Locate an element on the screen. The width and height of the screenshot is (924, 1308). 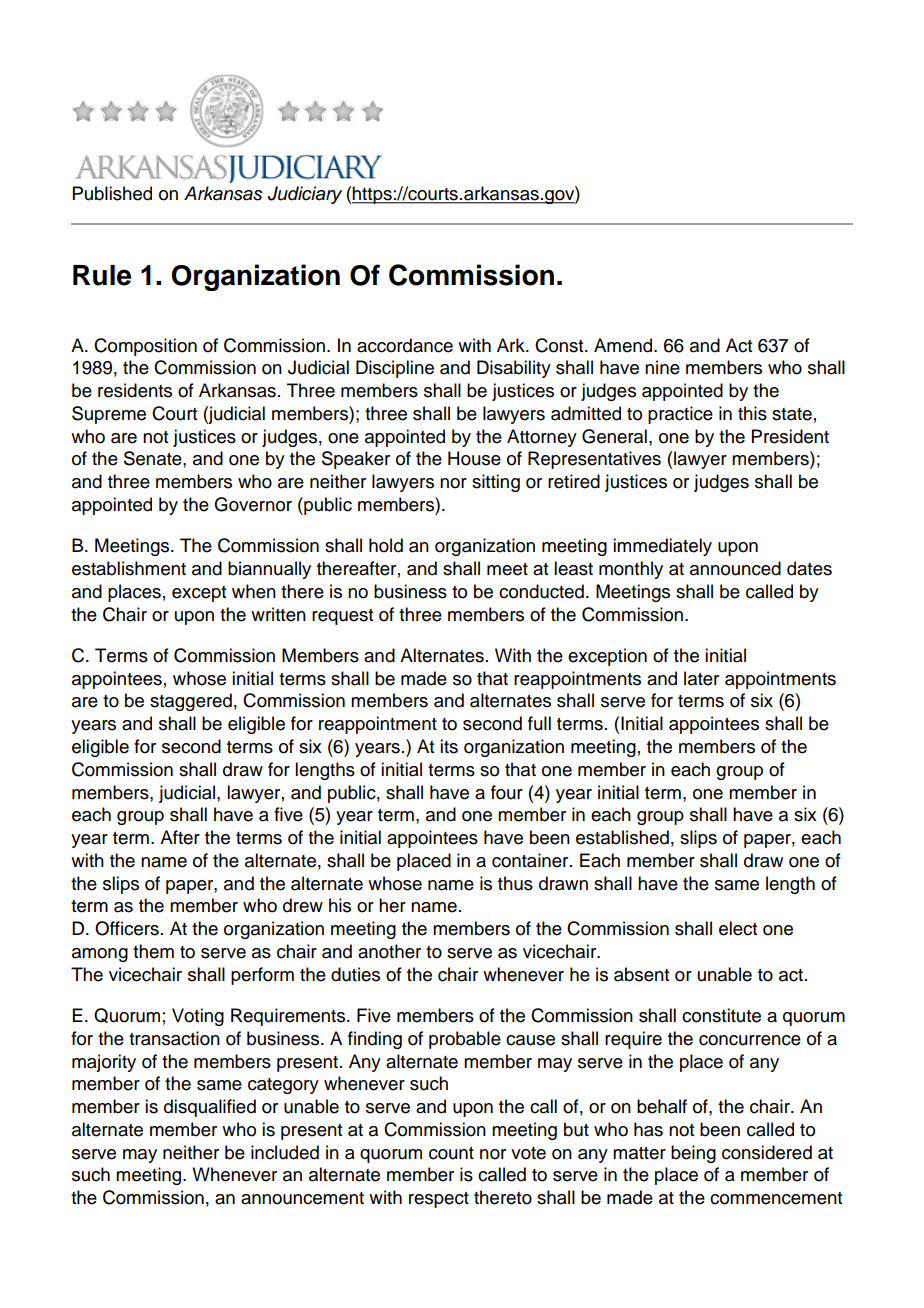
count is located at coordinates (451, 1153).
